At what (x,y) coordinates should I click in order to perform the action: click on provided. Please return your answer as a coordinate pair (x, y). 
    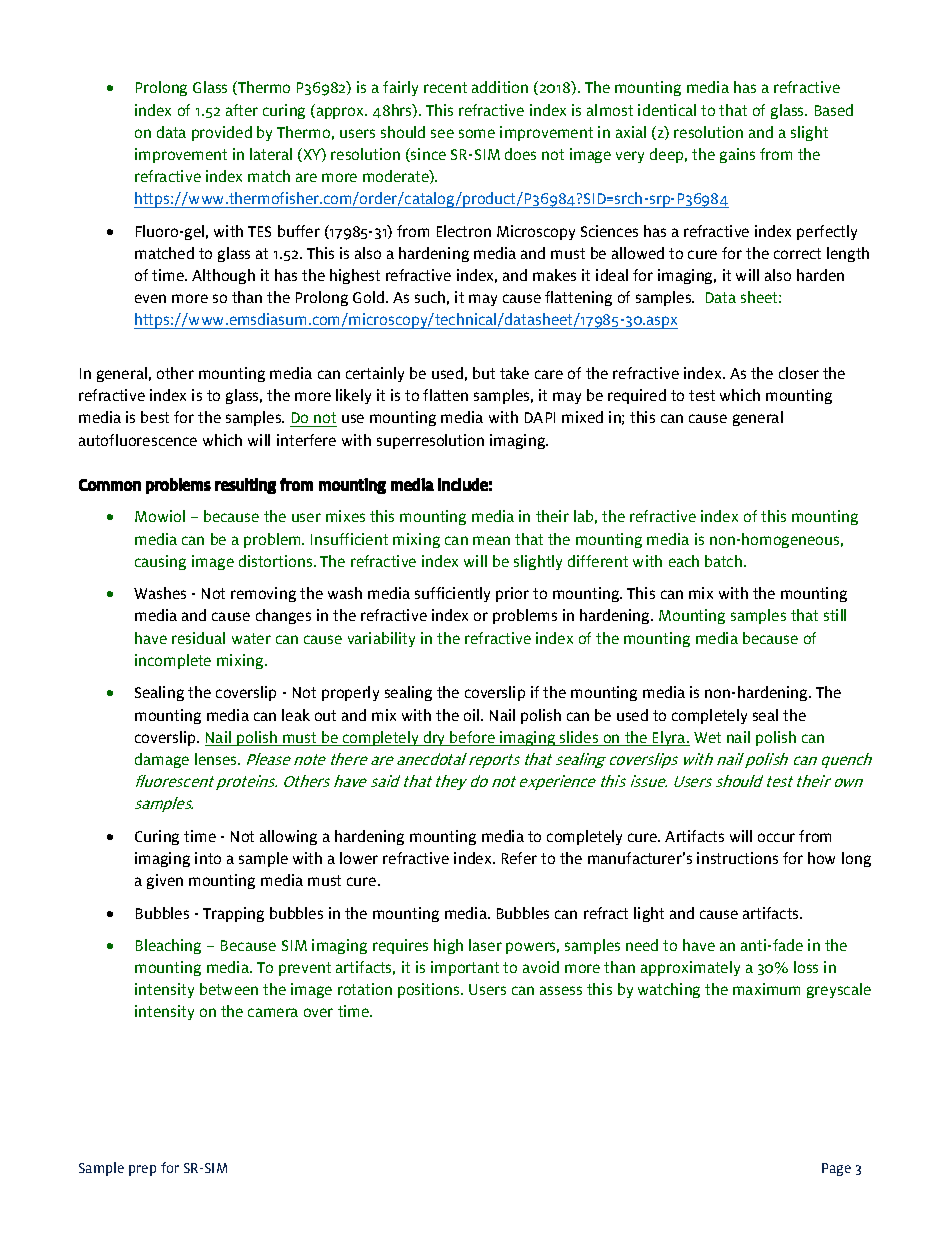
    Looking at the image, I should click on (222, 133).
